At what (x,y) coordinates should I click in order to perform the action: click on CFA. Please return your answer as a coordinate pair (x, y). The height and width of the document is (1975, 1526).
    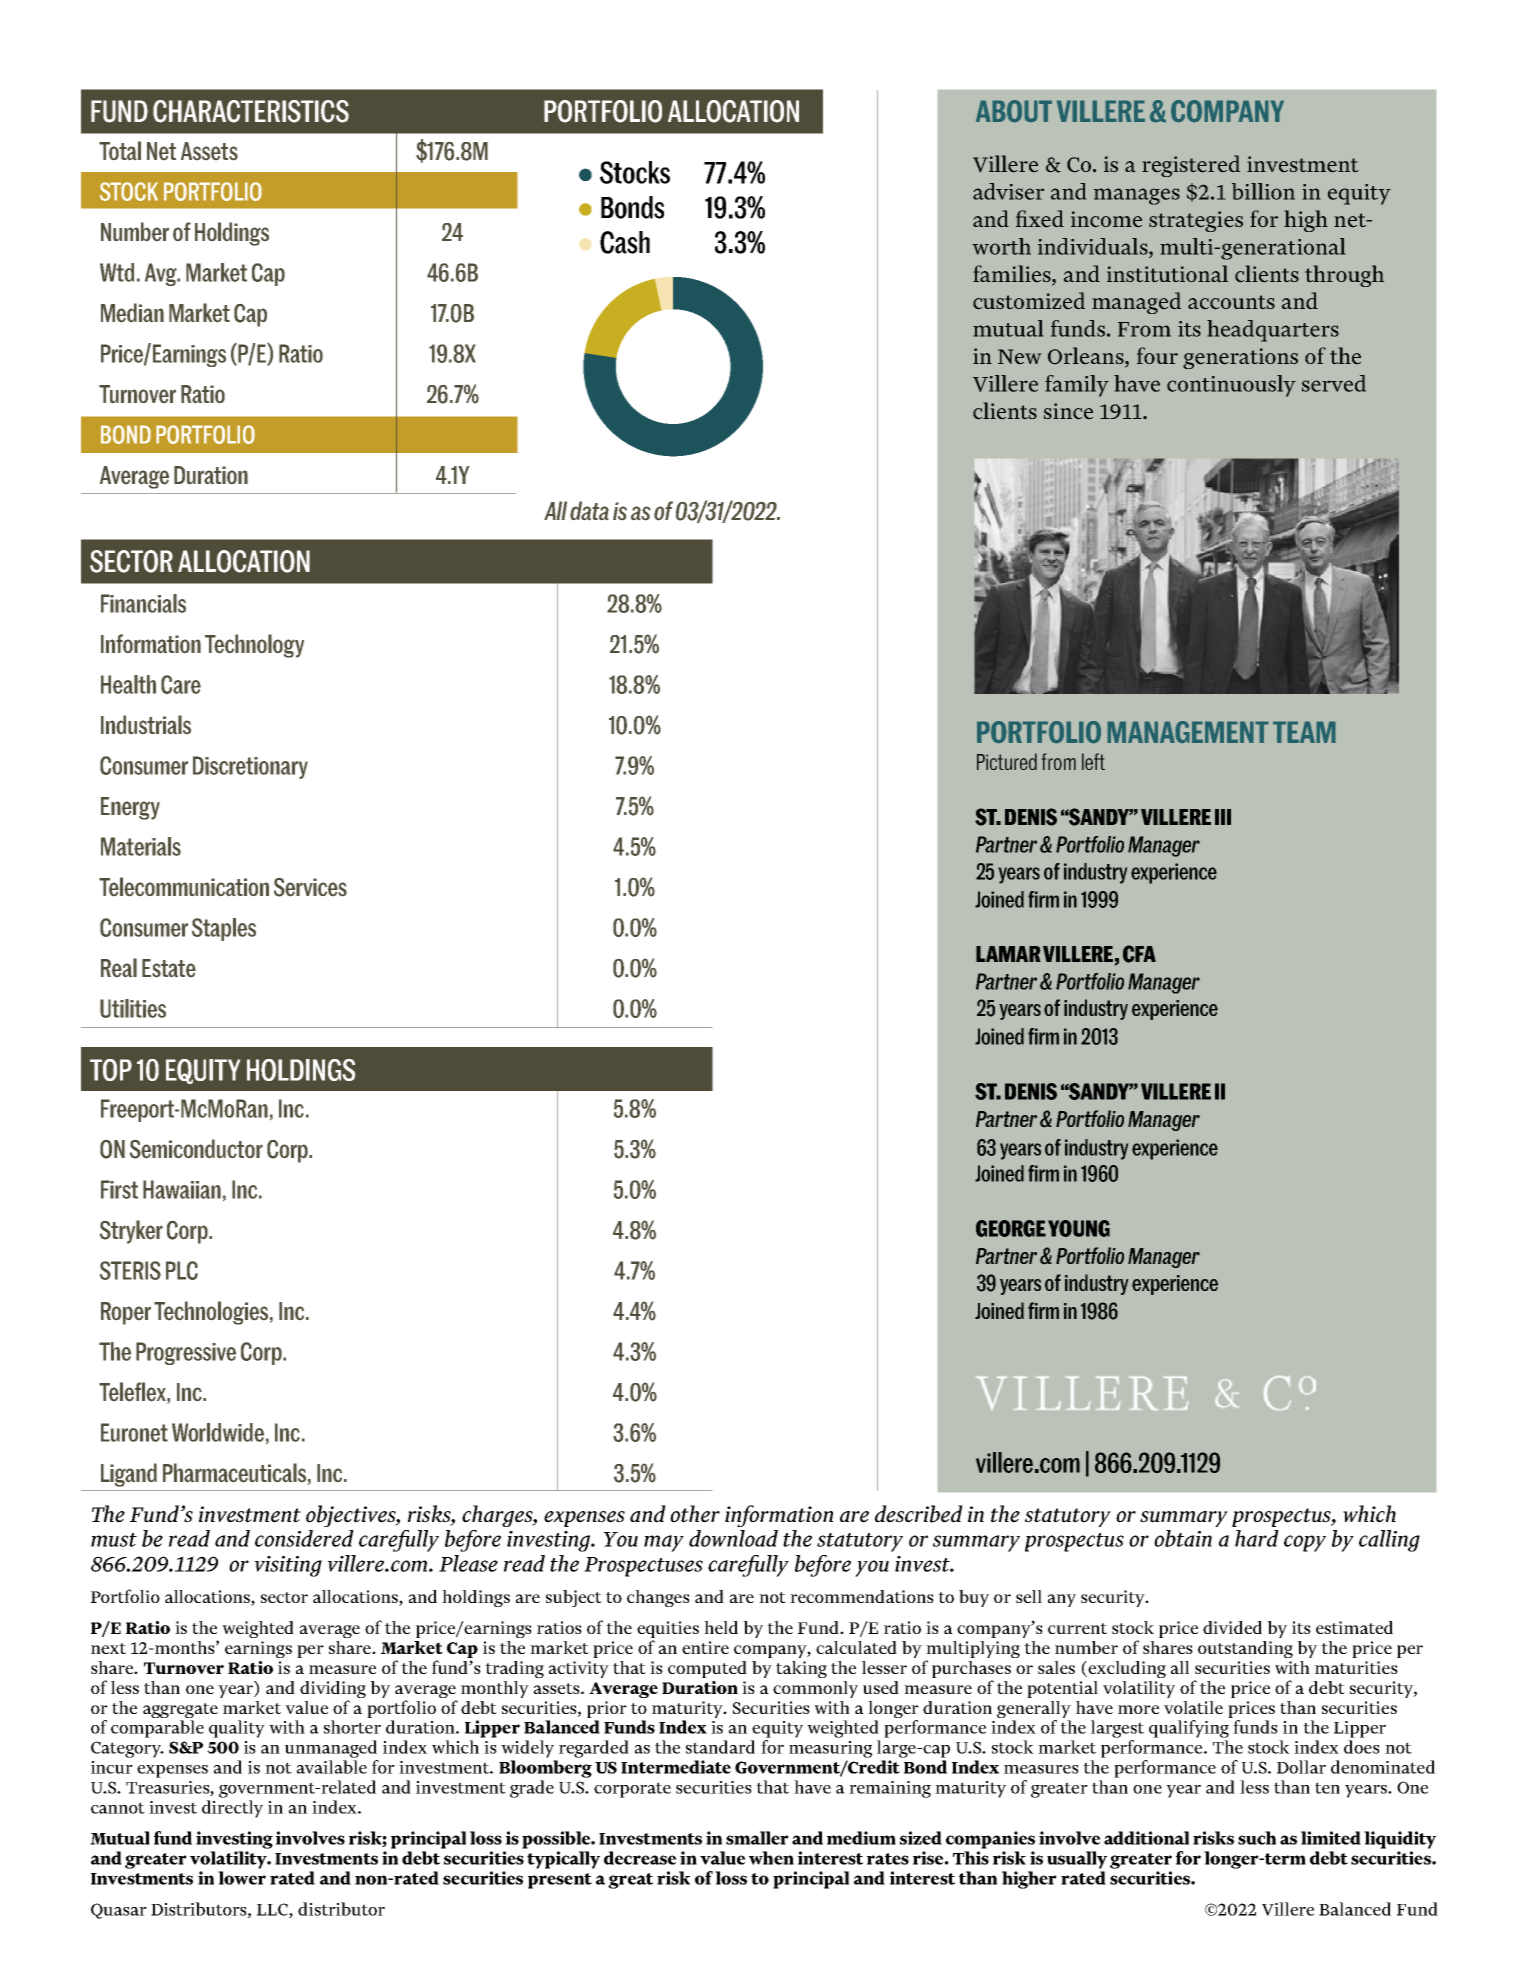
    Looking at the image, I should click on (1139, 954).
